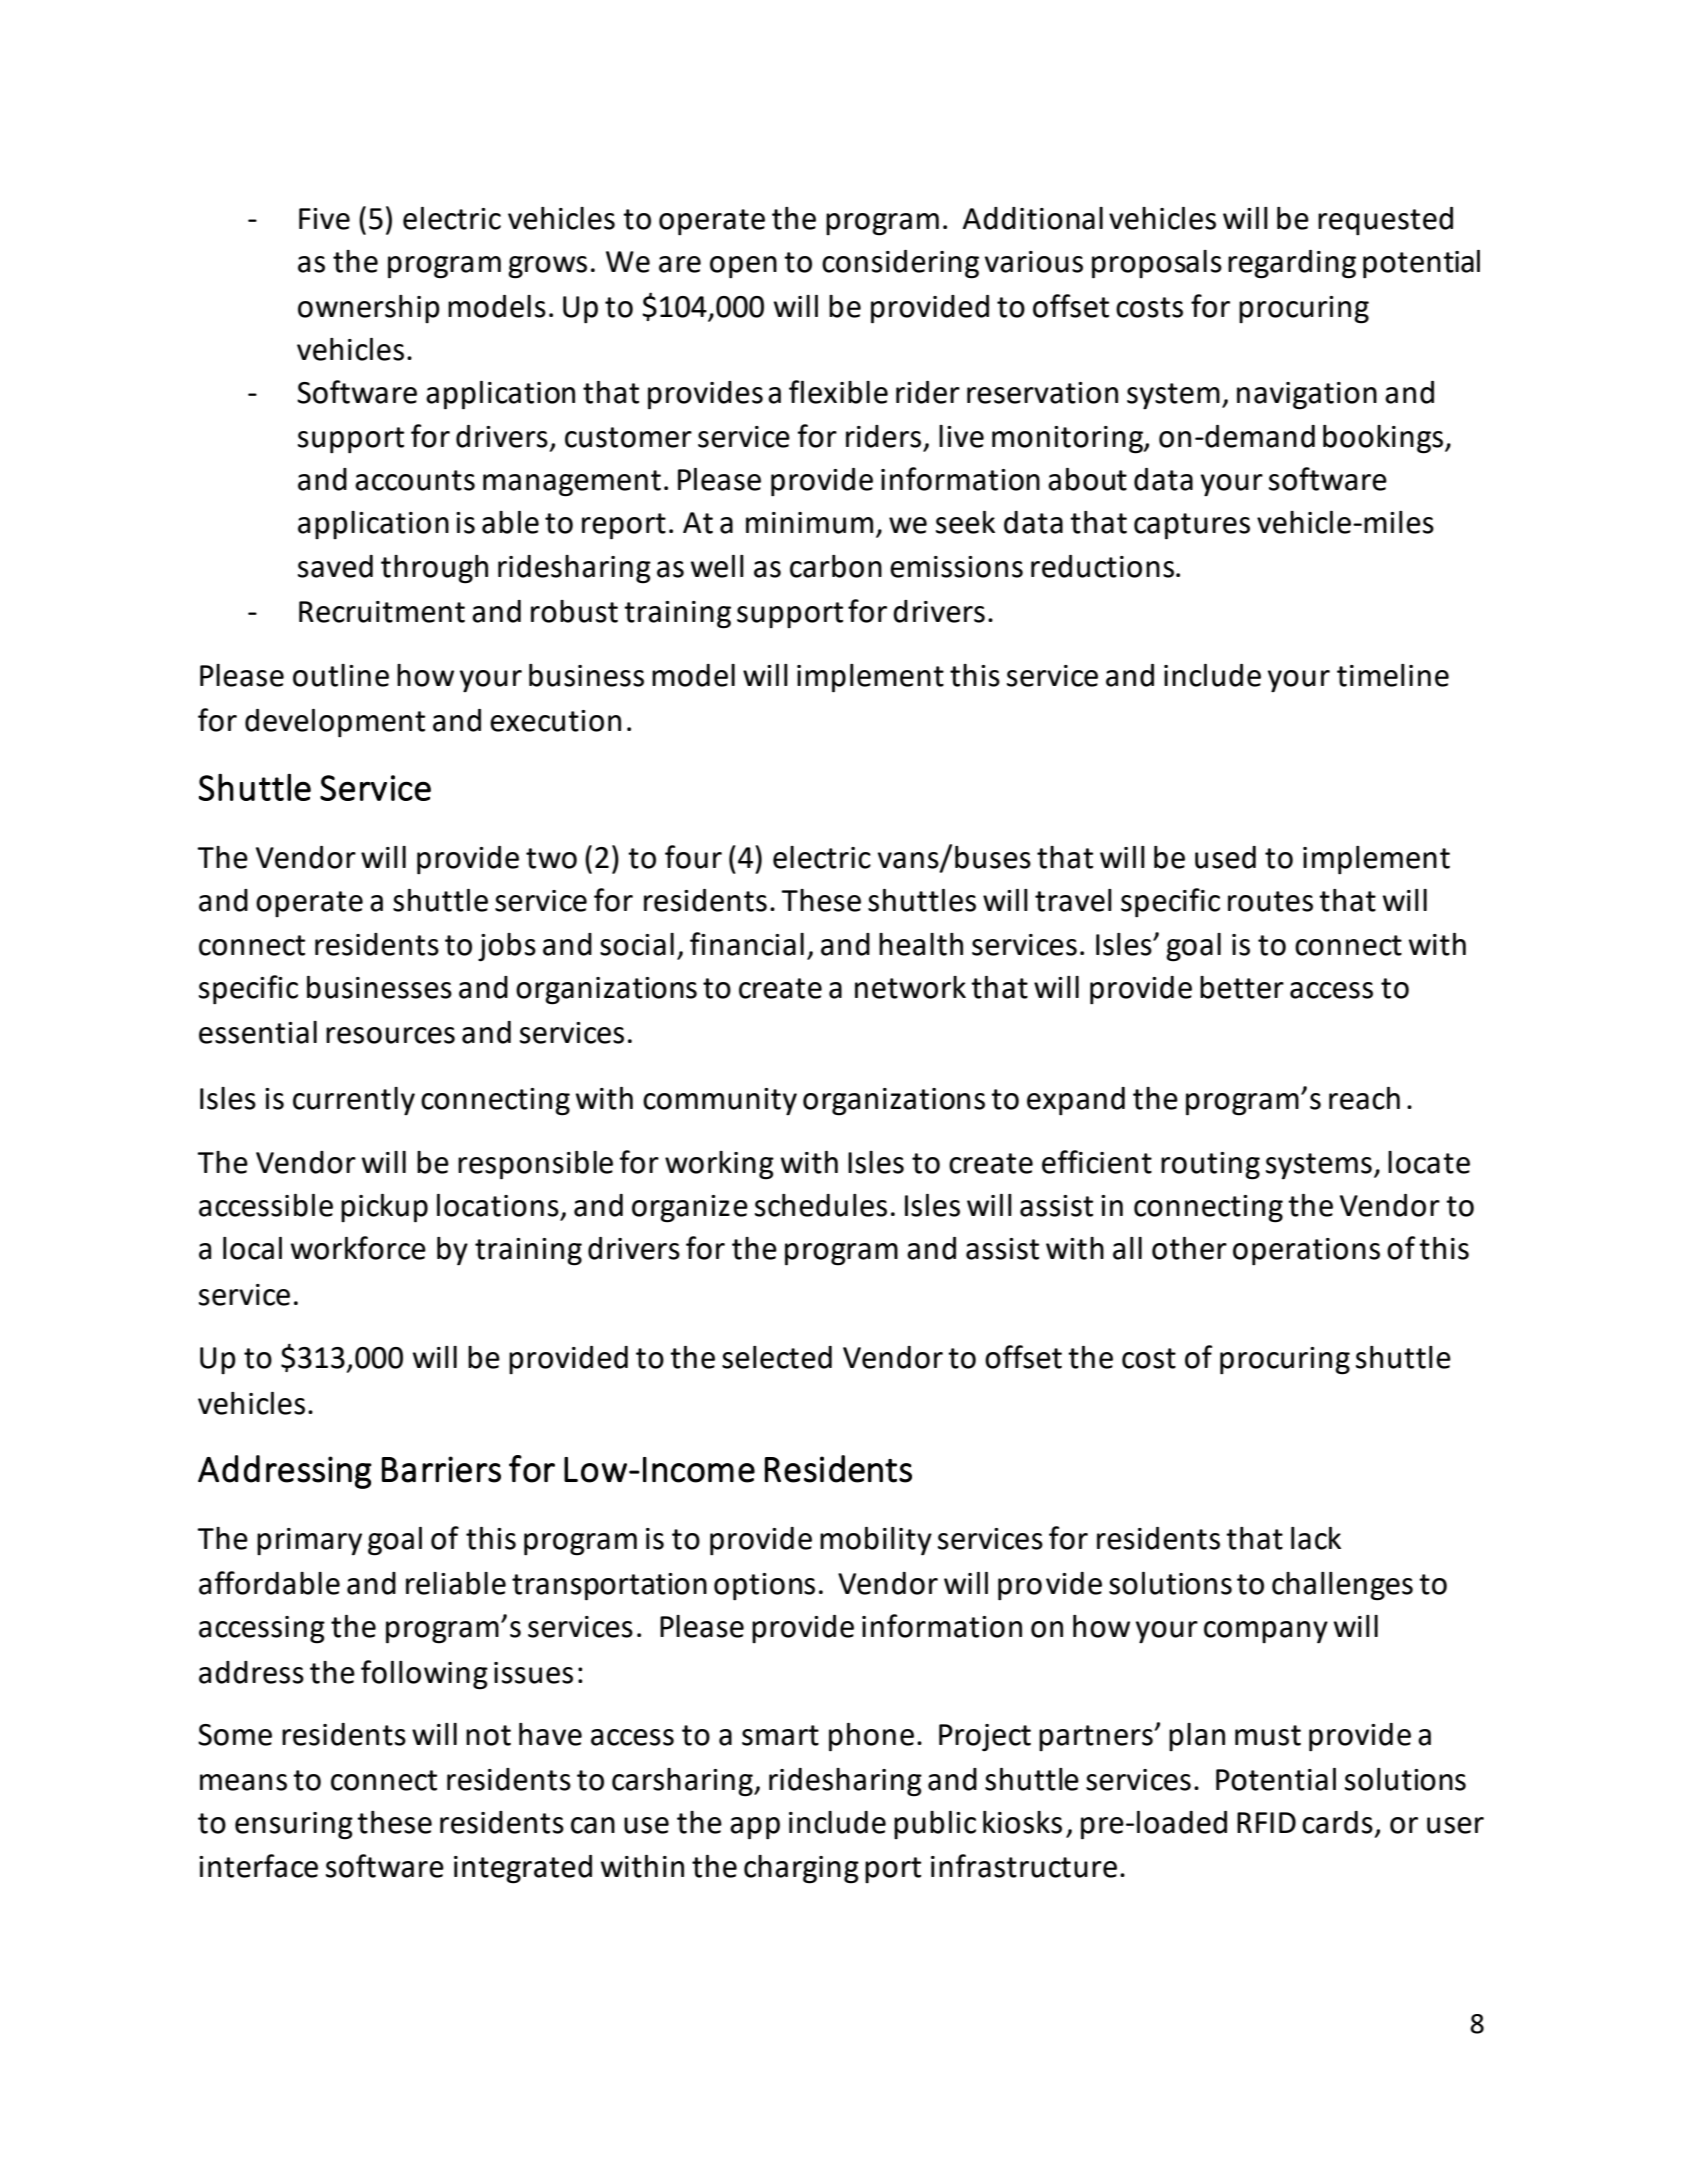  I want to click on mobility, so click(876, 1541).
